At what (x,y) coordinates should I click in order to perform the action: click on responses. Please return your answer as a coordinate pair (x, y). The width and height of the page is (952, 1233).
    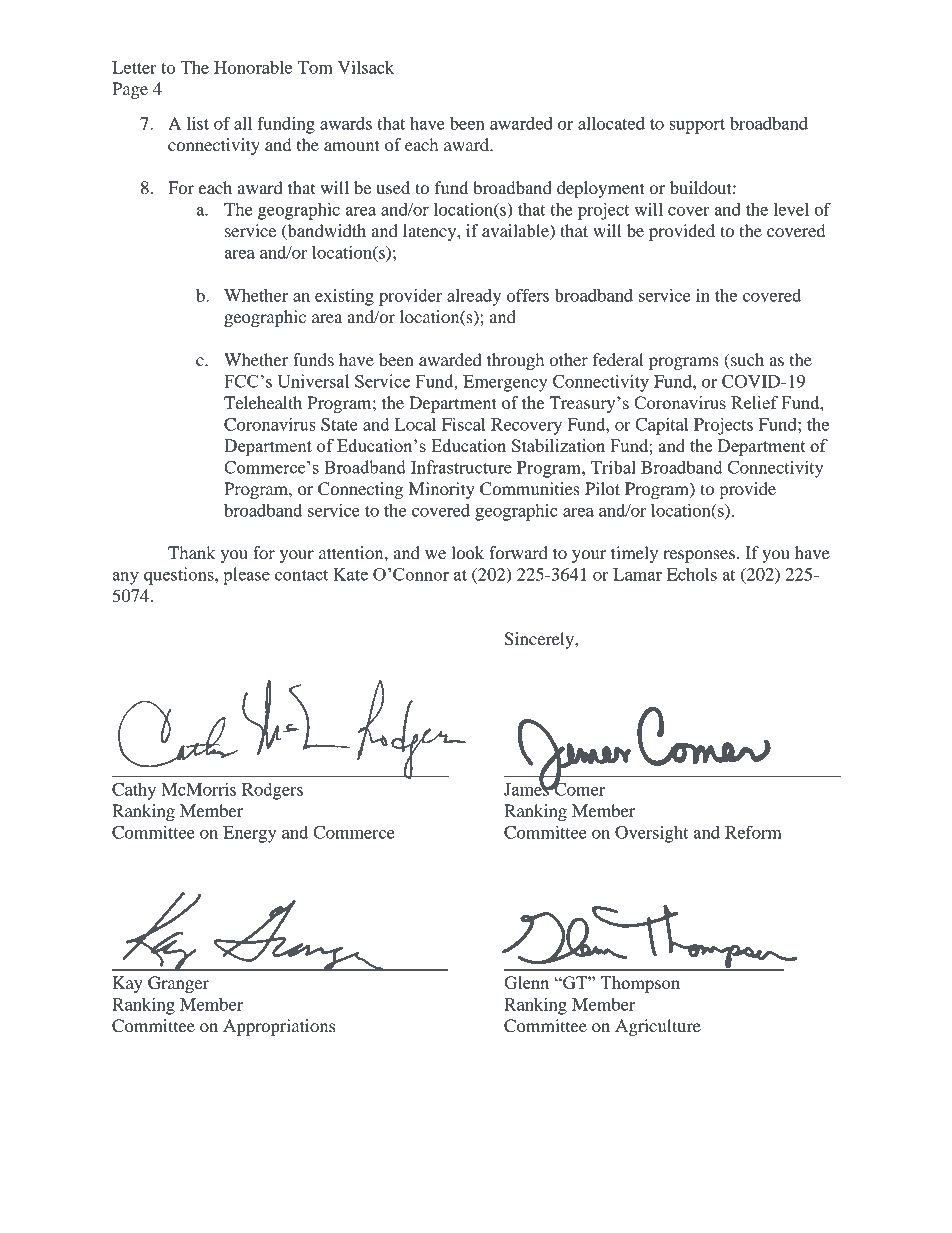
    Looking at the image, I should click on (700, 556).
